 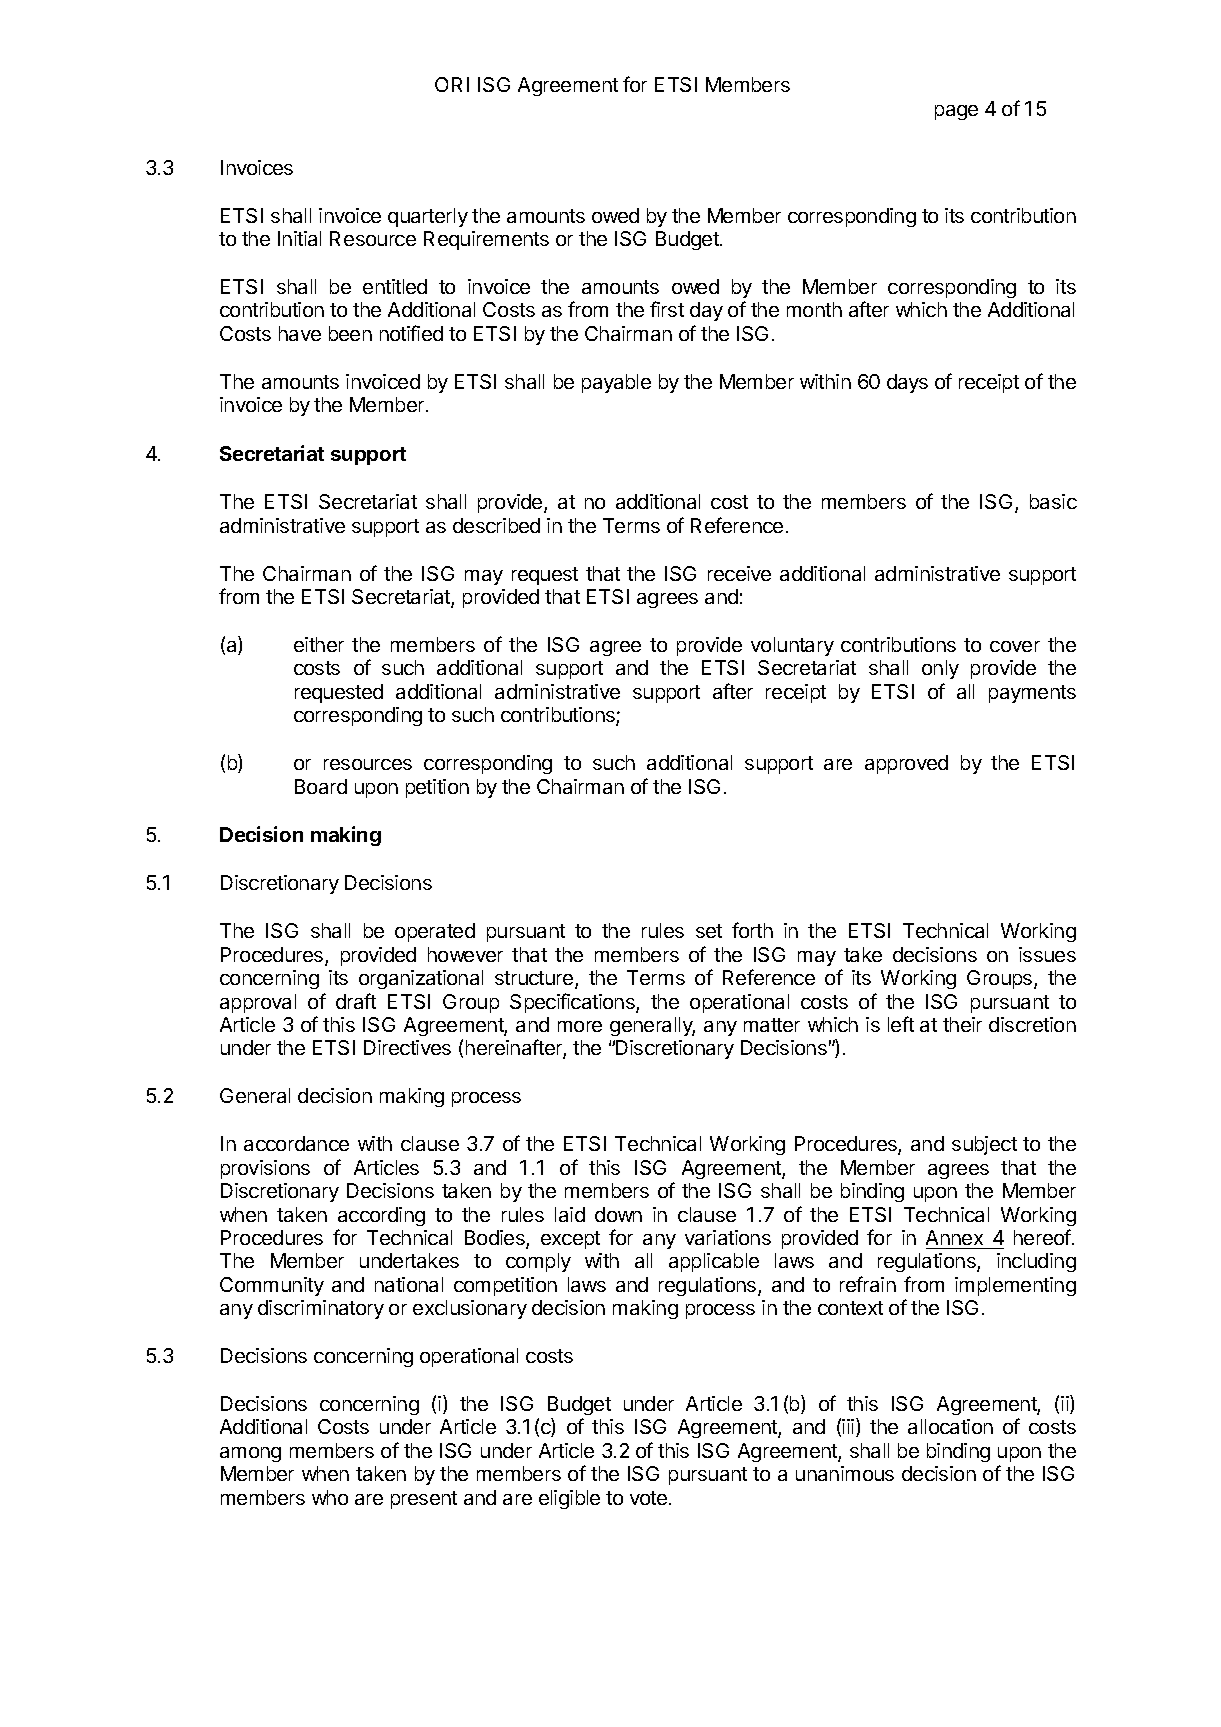 What do you see at coordinates (950, 1426) in the screenshot?
I see `allocation` at bounding box center [950, 1426].
